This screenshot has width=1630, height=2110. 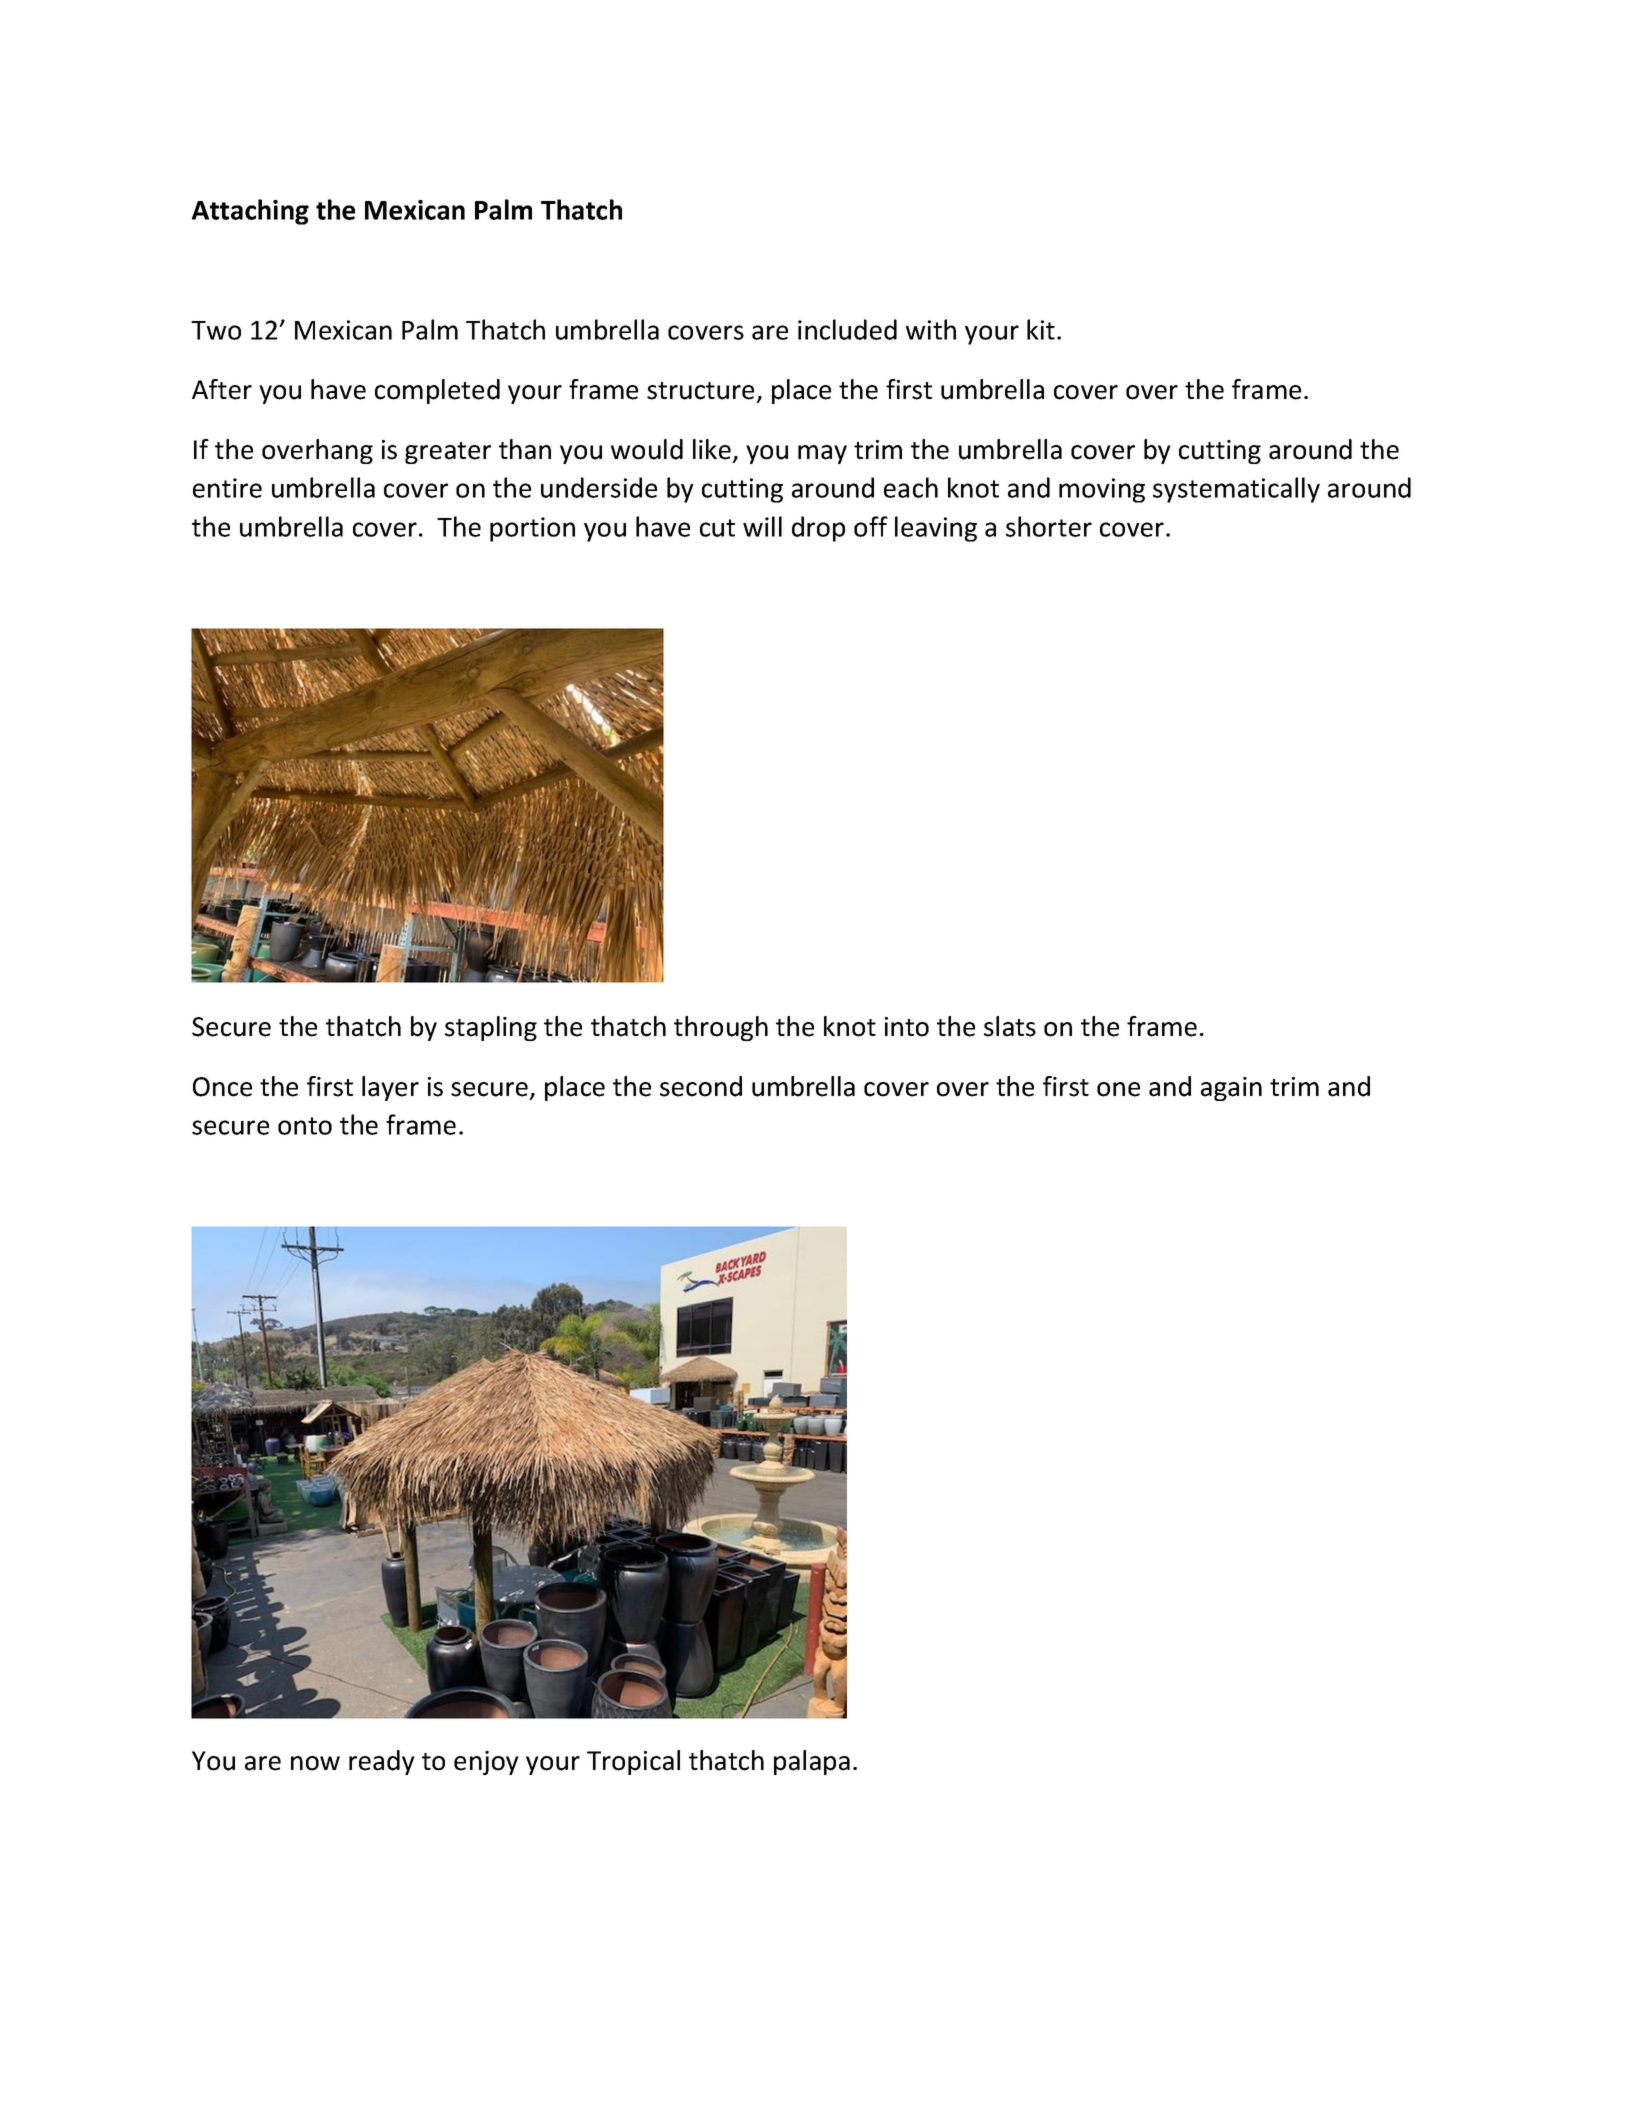 I want to click on will, so click(x=762, y=526).
